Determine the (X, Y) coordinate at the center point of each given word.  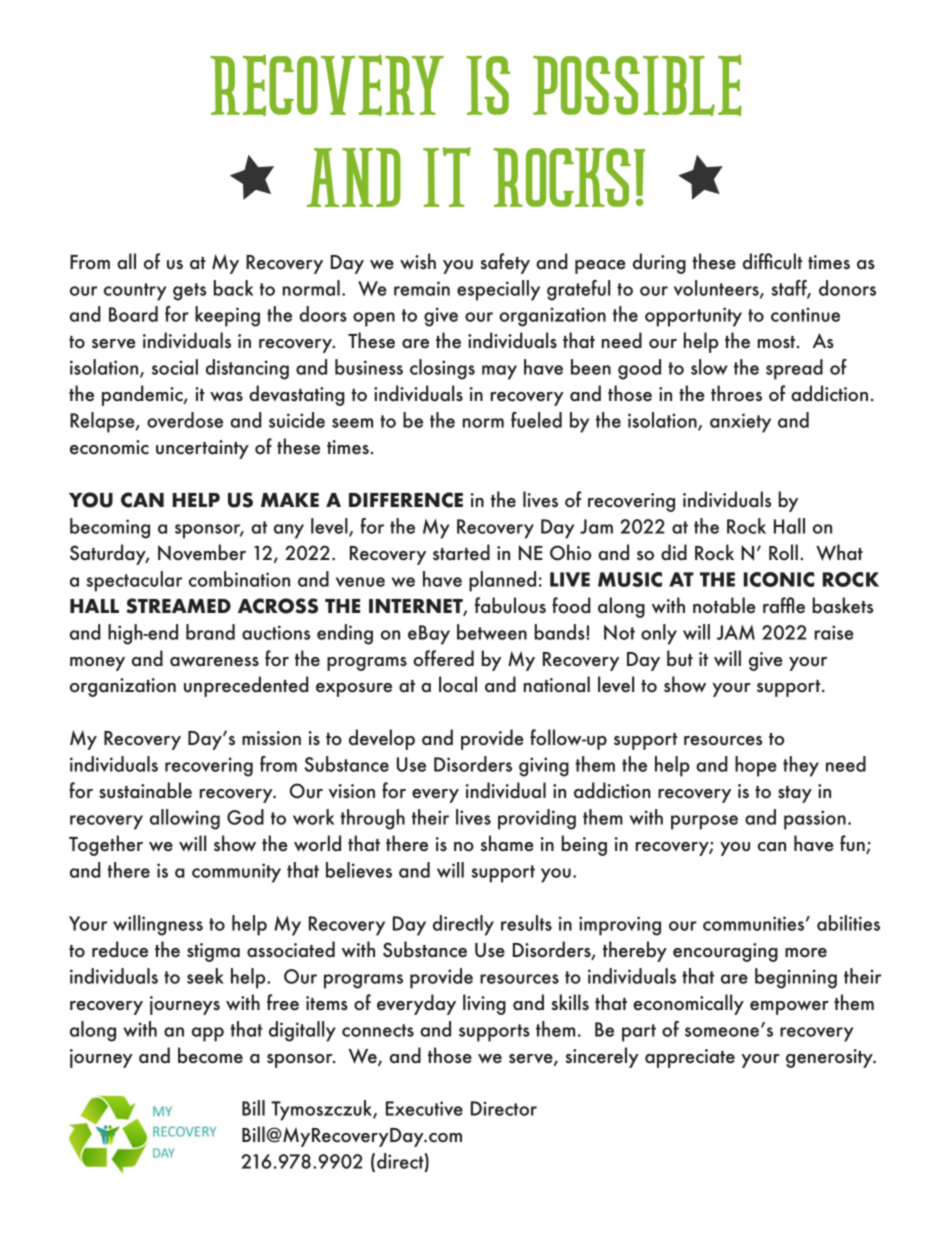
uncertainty (202, 449)
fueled (536, 420)
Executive (424, 1108)
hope (756, 766)
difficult (772, 261)
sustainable (145, 790)
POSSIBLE (637, 85)
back (233, 288)
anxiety (740, 423)
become (210, 1055)
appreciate (690, 1058)
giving (544, 767)
